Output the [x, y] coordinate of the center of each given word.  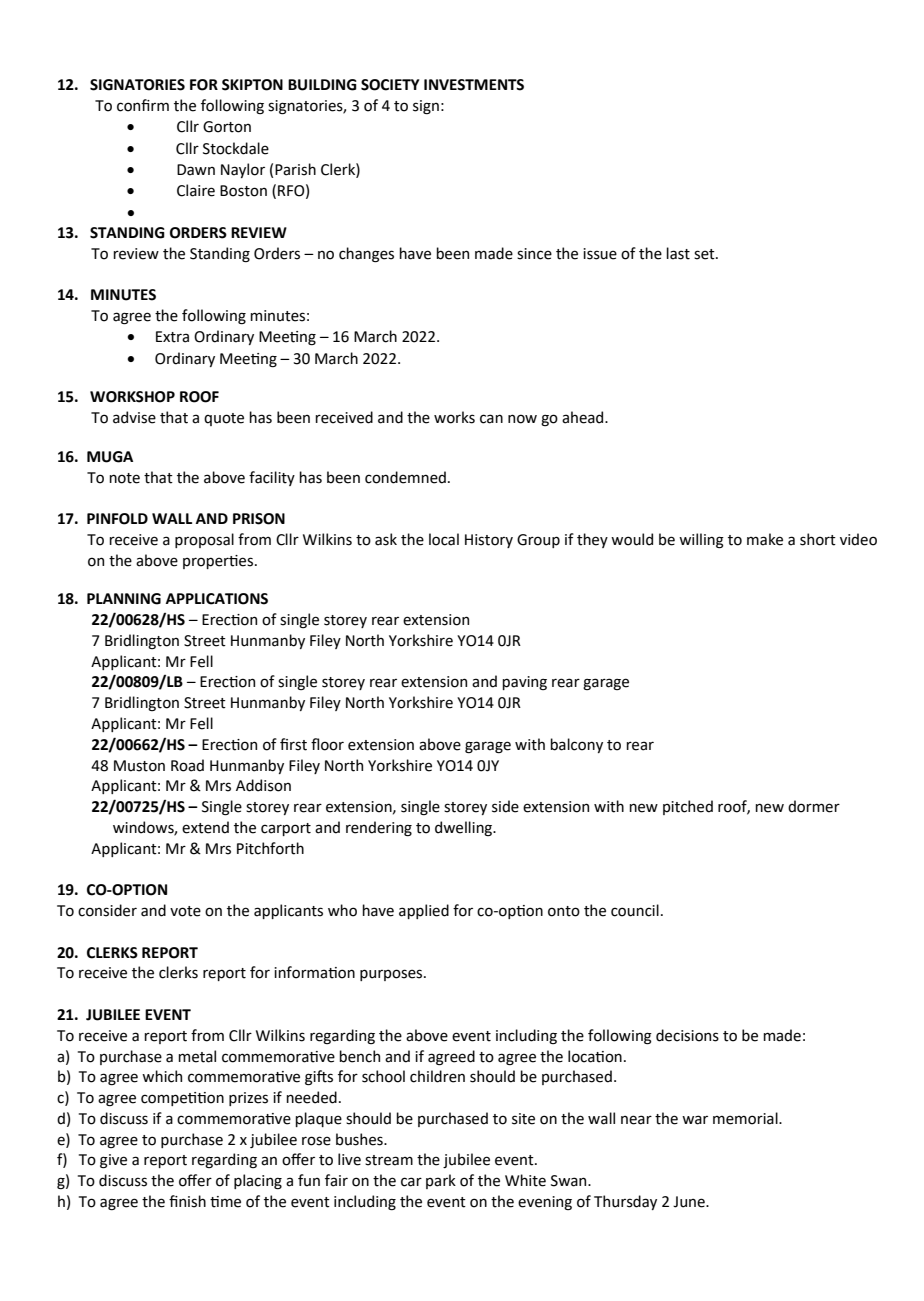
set [705, 254]
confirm [143, 105]
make [765, 539]
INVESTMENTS [474, 85]
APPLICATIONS [217, 599]
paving [524, 683]
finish [187, 1201]
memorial [746, 1118]
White [525, 1180]
